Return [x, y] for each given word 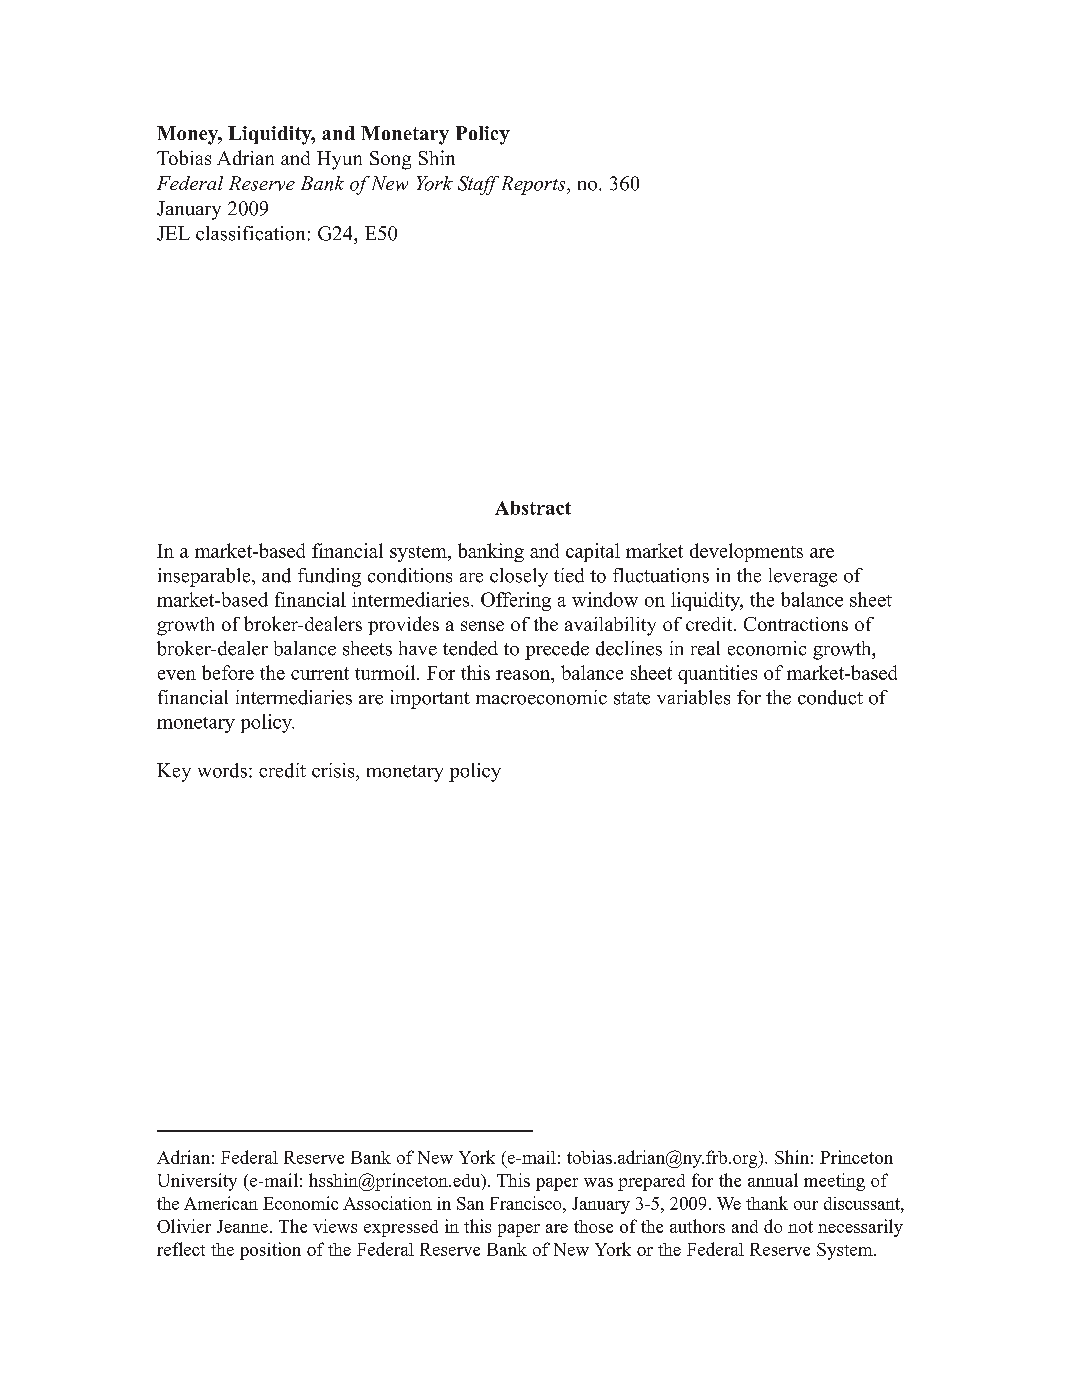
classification [250, 233]
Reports [535, 185]
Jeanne [242, 1226]
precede [557, 650]
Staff [478, 185]
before [228, 672]
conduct [830, 697]
